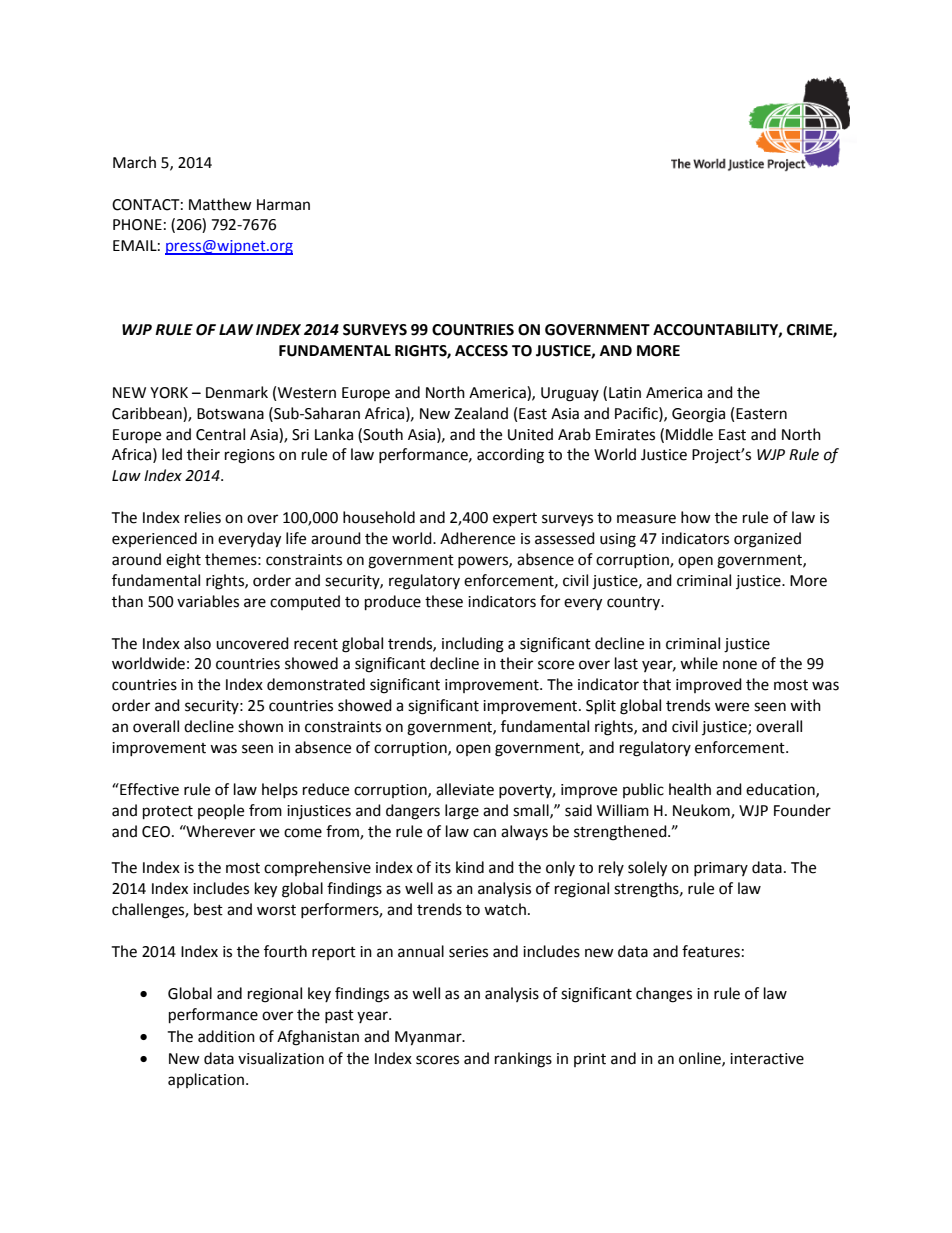  Describe the element at coordinates (220, 204) in the screenshot. I see `Matthew` at that location.
